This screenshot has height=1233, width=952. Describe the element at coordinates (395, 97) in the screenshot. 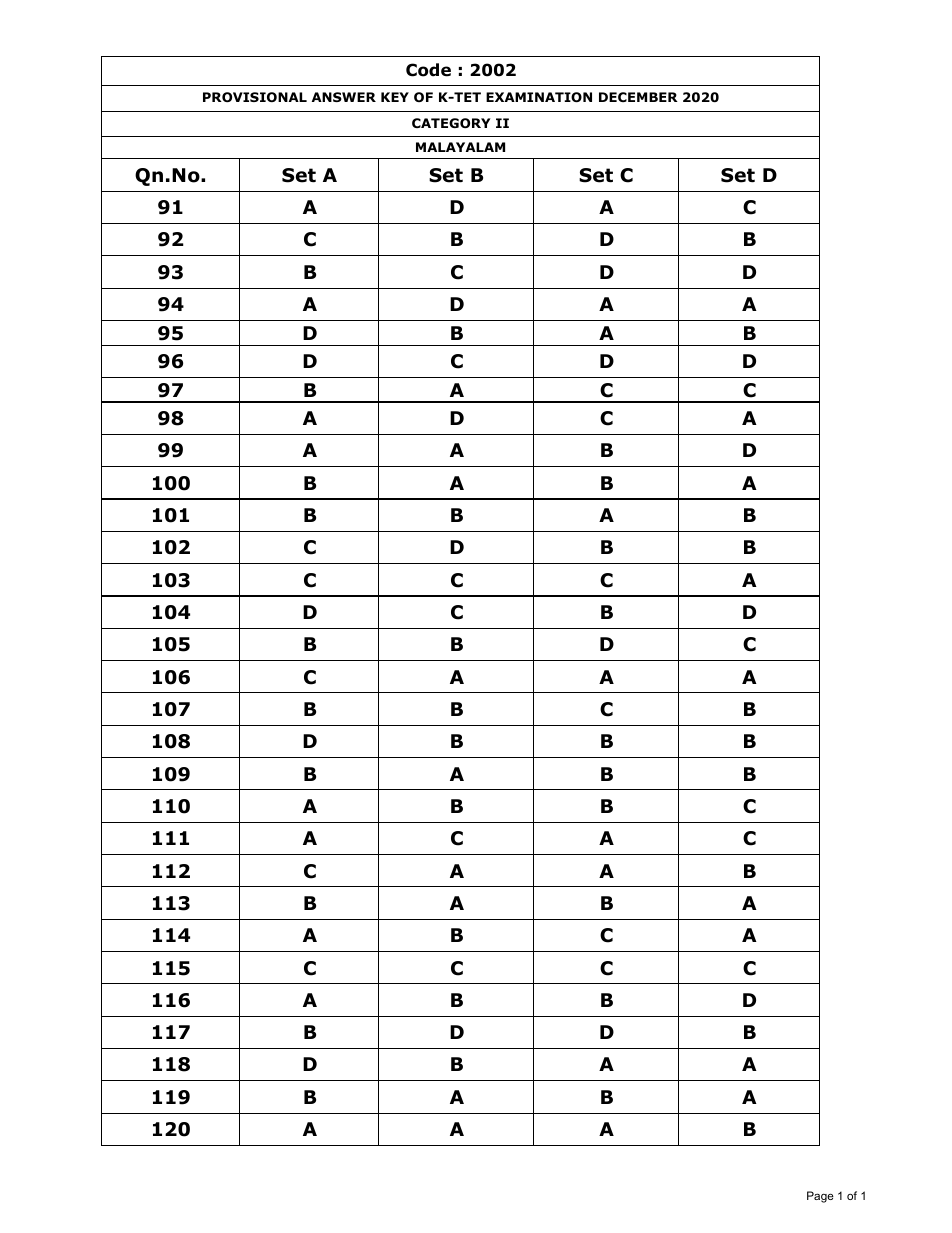

I see `KEY` at that location.
